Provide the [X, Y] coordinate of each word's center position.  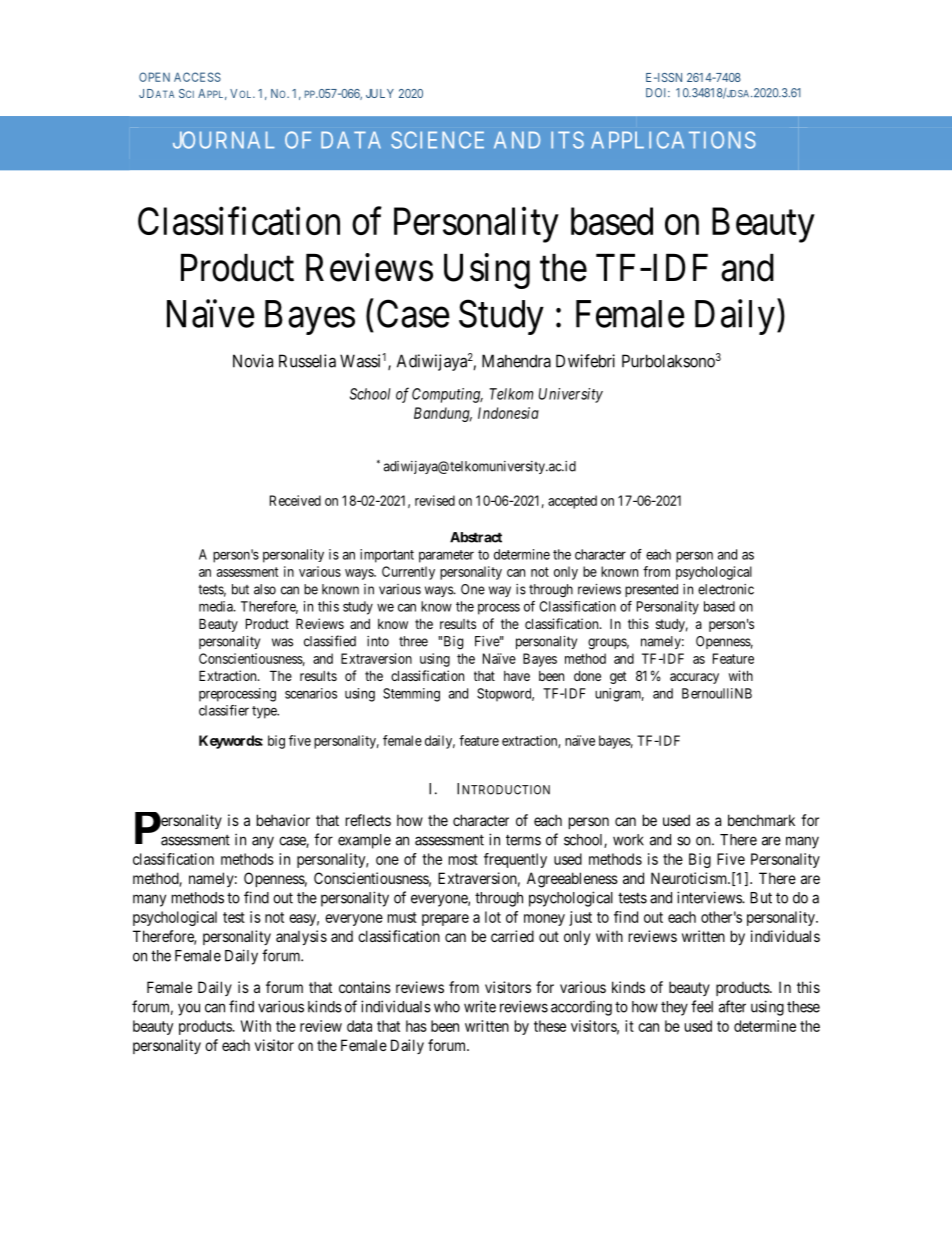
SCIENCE [437, 140]
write [480, 1006]
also [265, 589]
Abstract [476, 537]
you [189, 1009]
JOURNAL [223, 140]
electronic [726, 589]
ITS [567, 140]
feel [702, 1006]
